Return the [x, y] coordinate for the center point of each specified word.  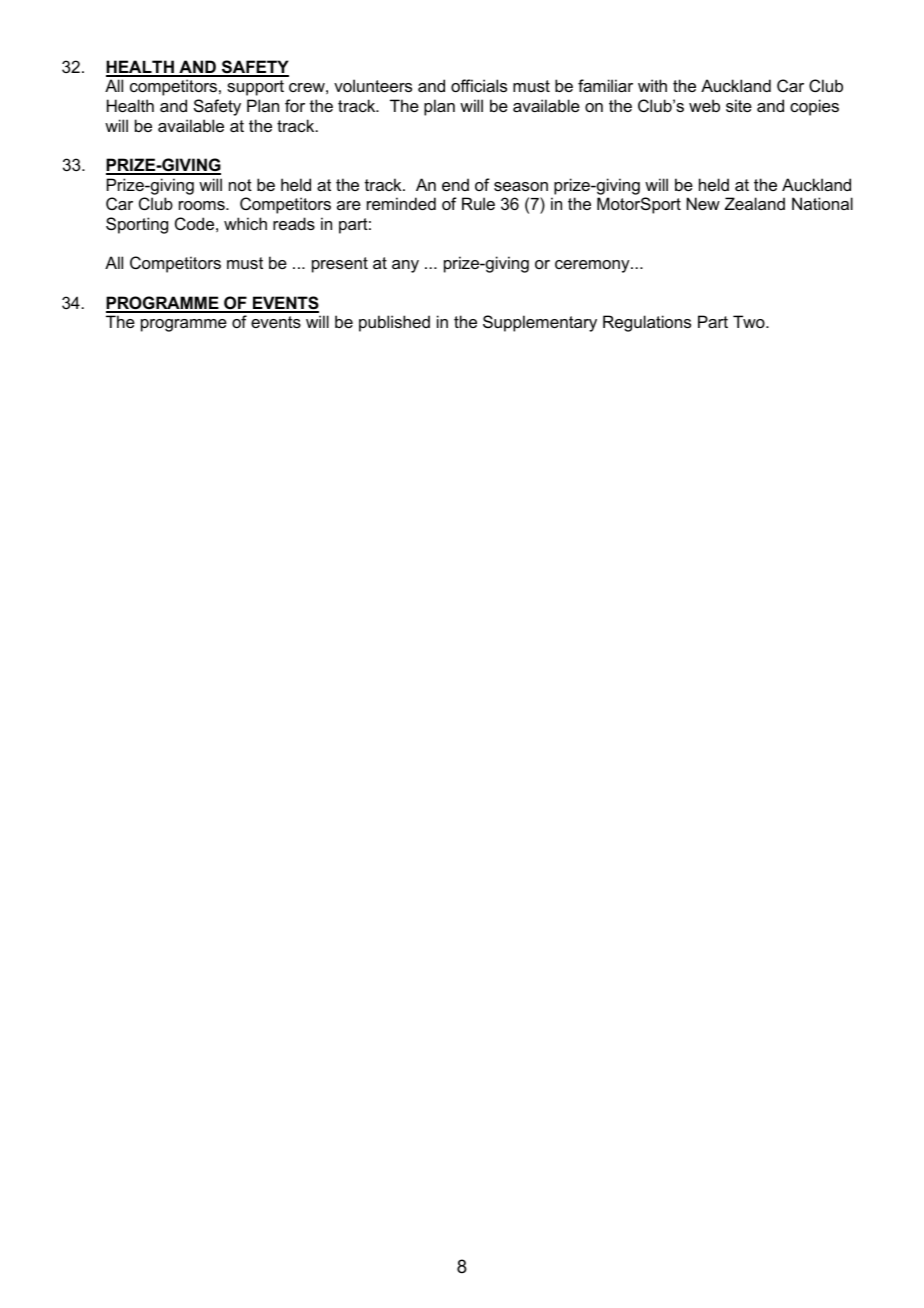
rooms [203, 205]
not [240, 185]
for [295, 105]
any [405, 266]
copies [814, 107]
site [739, 105]
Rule [478, 203]
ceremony [593, 266]
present [340, 265]
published [394, 323]
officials [479, 85]
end [455, 184]
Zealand [755, 203]
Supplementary [540, 323]
